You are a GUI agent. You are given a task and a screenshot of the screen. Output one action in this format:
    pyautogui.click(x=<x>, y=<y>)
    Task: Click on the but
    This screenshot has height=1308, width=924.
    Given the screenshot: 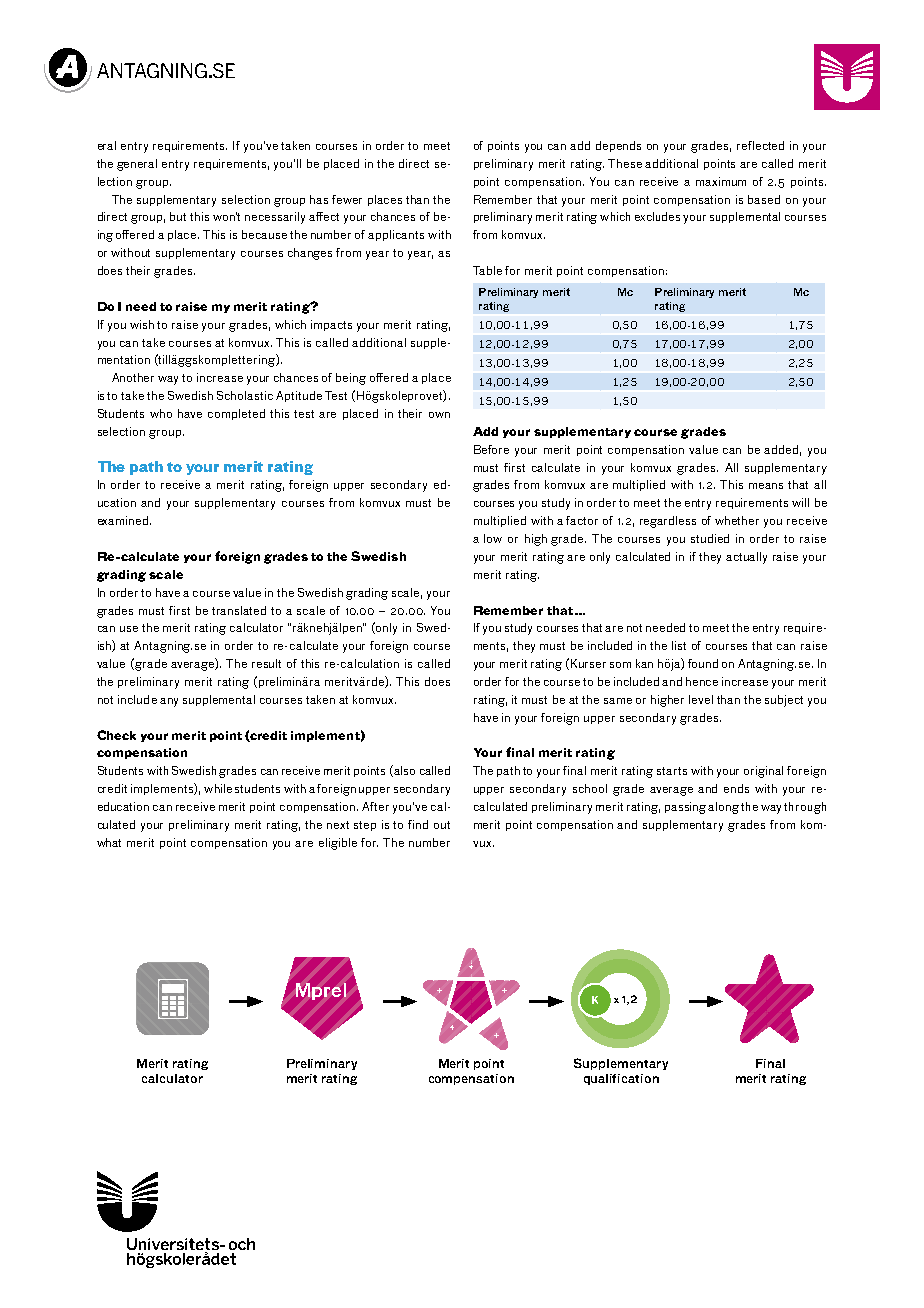 What is the action you would take?
    pyautogui.click(x=178, y=216)
